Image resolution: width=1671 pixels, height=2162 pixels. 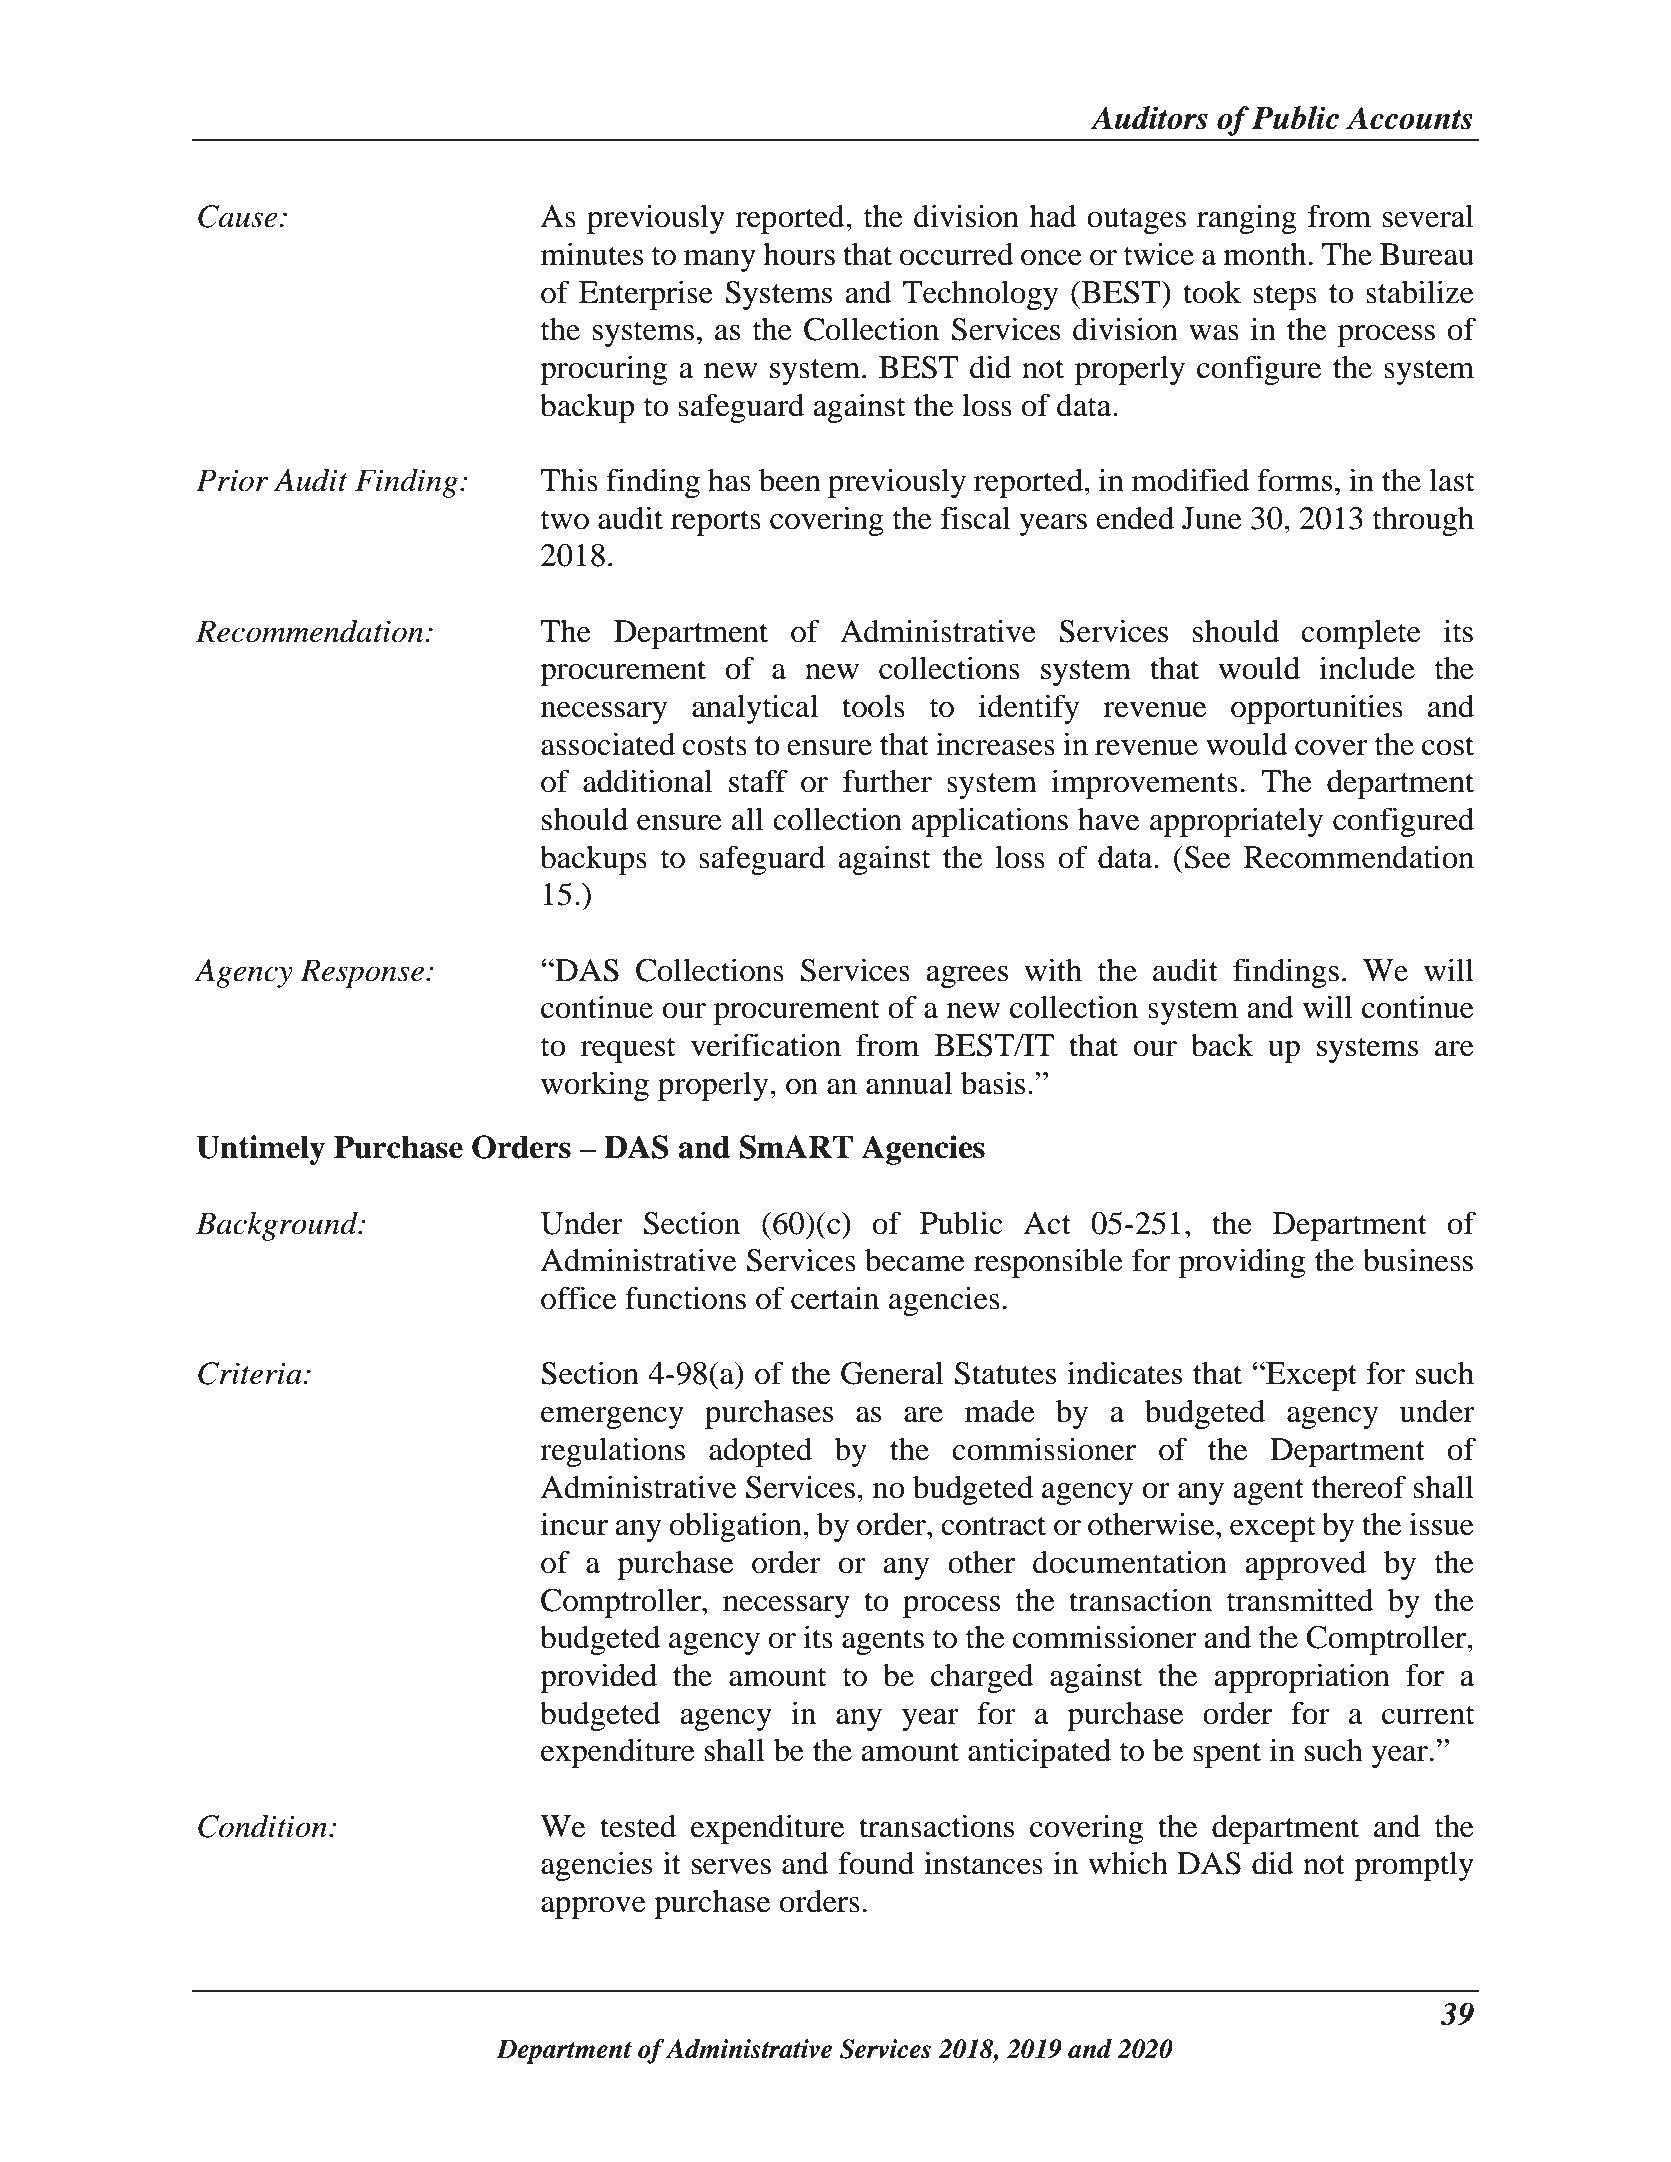 I want to click on certain, so click(x=835, y=1298).
